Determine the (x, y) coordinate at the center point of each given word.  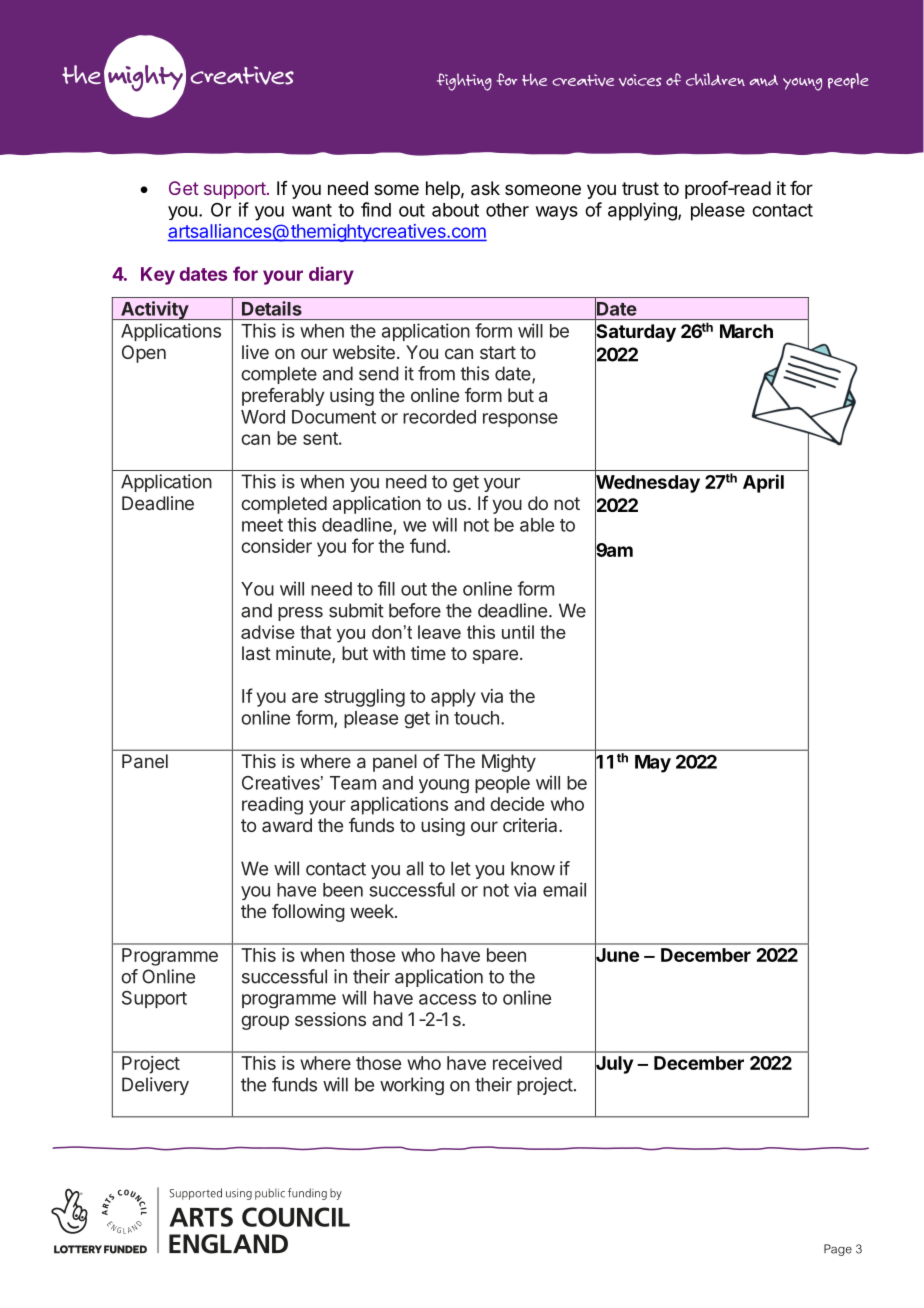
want (312, 210)
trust (640, 188)
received (527, 1063)
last (256, 653)
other (507, 210)
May (653, 764)
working (412, 1086)
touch (476, 718)
